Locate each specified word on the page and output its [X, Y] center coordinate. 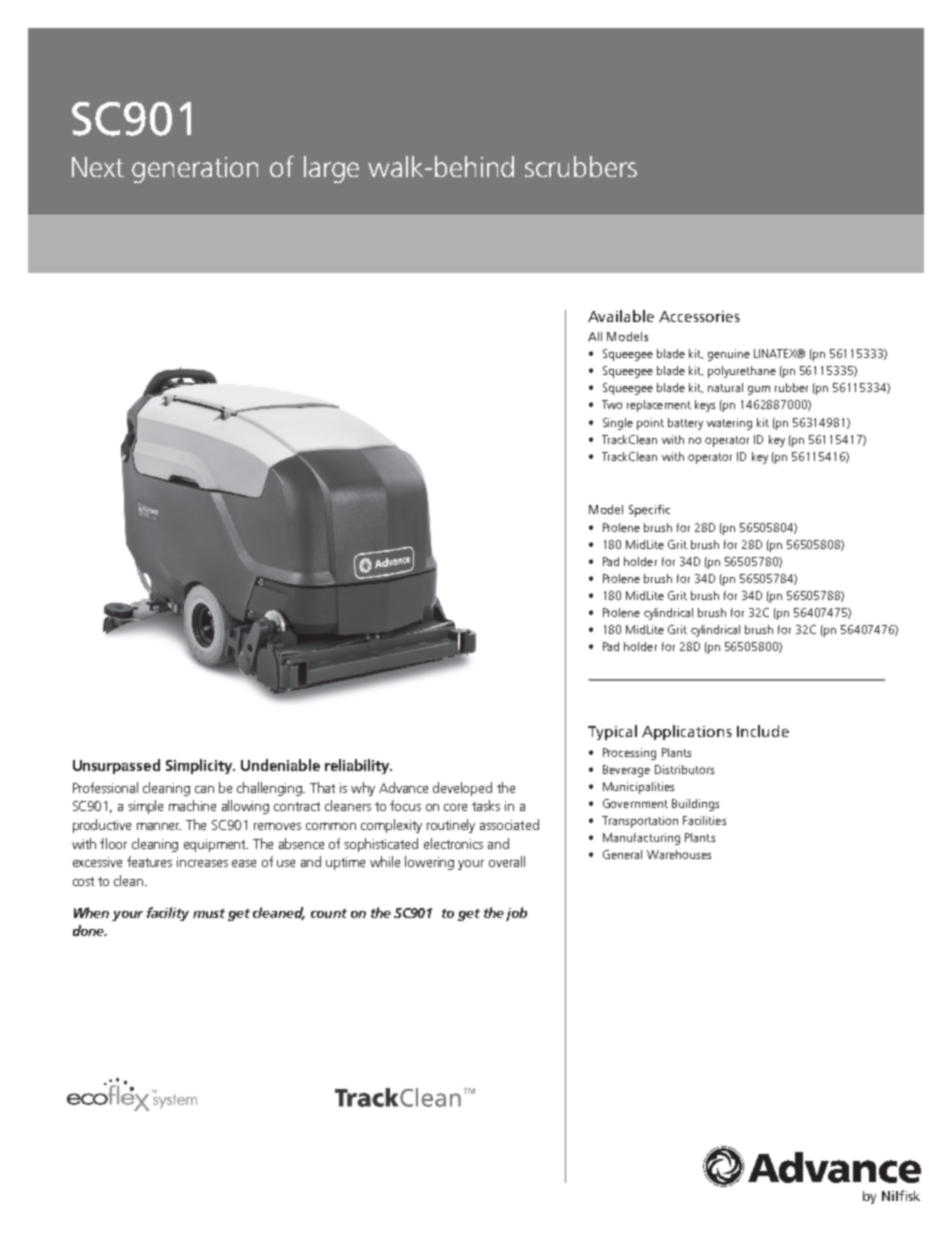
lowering [429, 863]
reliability [358, 766]
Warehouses [679, 854]
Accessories [699, 316]
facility [168, 914]
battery [685, 424]
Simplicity [200, 766]
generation [195, 170]
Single [618, 424]
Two [612, 404]
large [331, 169]
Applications [687, 732]
